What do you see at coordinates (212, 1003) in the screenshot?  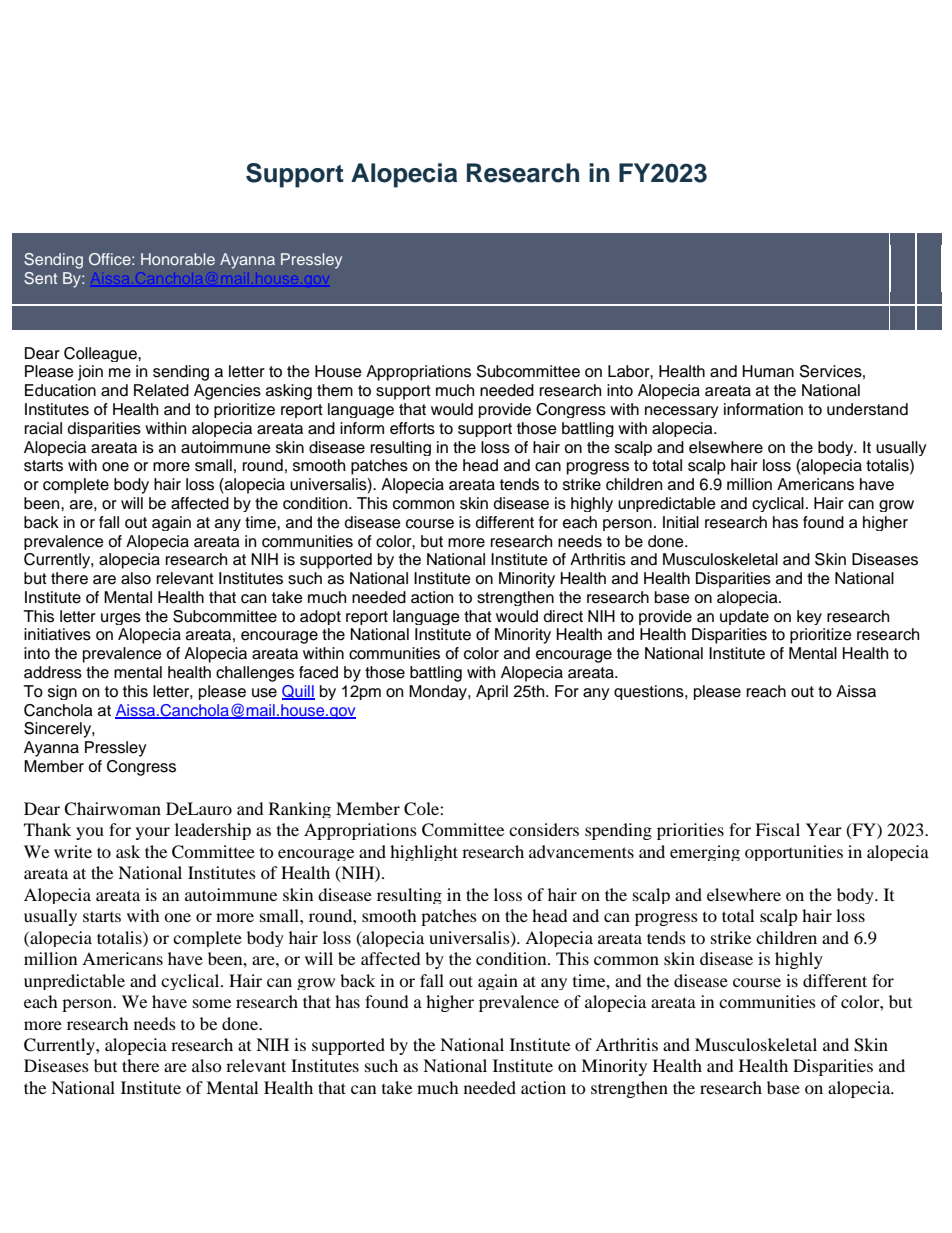 I see `some` at bounding box center [212, 1003].
